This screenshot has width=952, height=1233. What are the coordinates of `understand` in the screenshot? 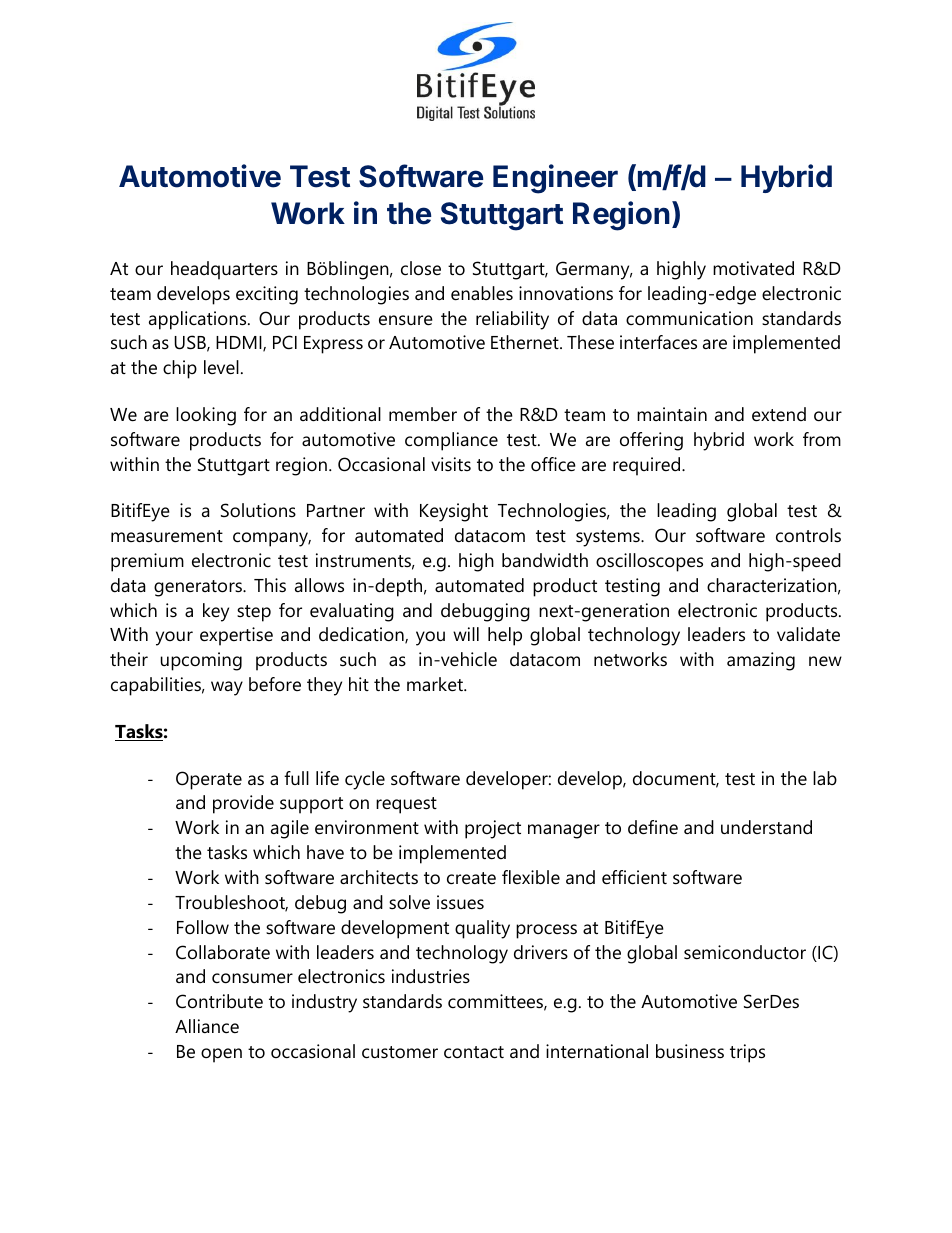 It's located at (766, 827).
